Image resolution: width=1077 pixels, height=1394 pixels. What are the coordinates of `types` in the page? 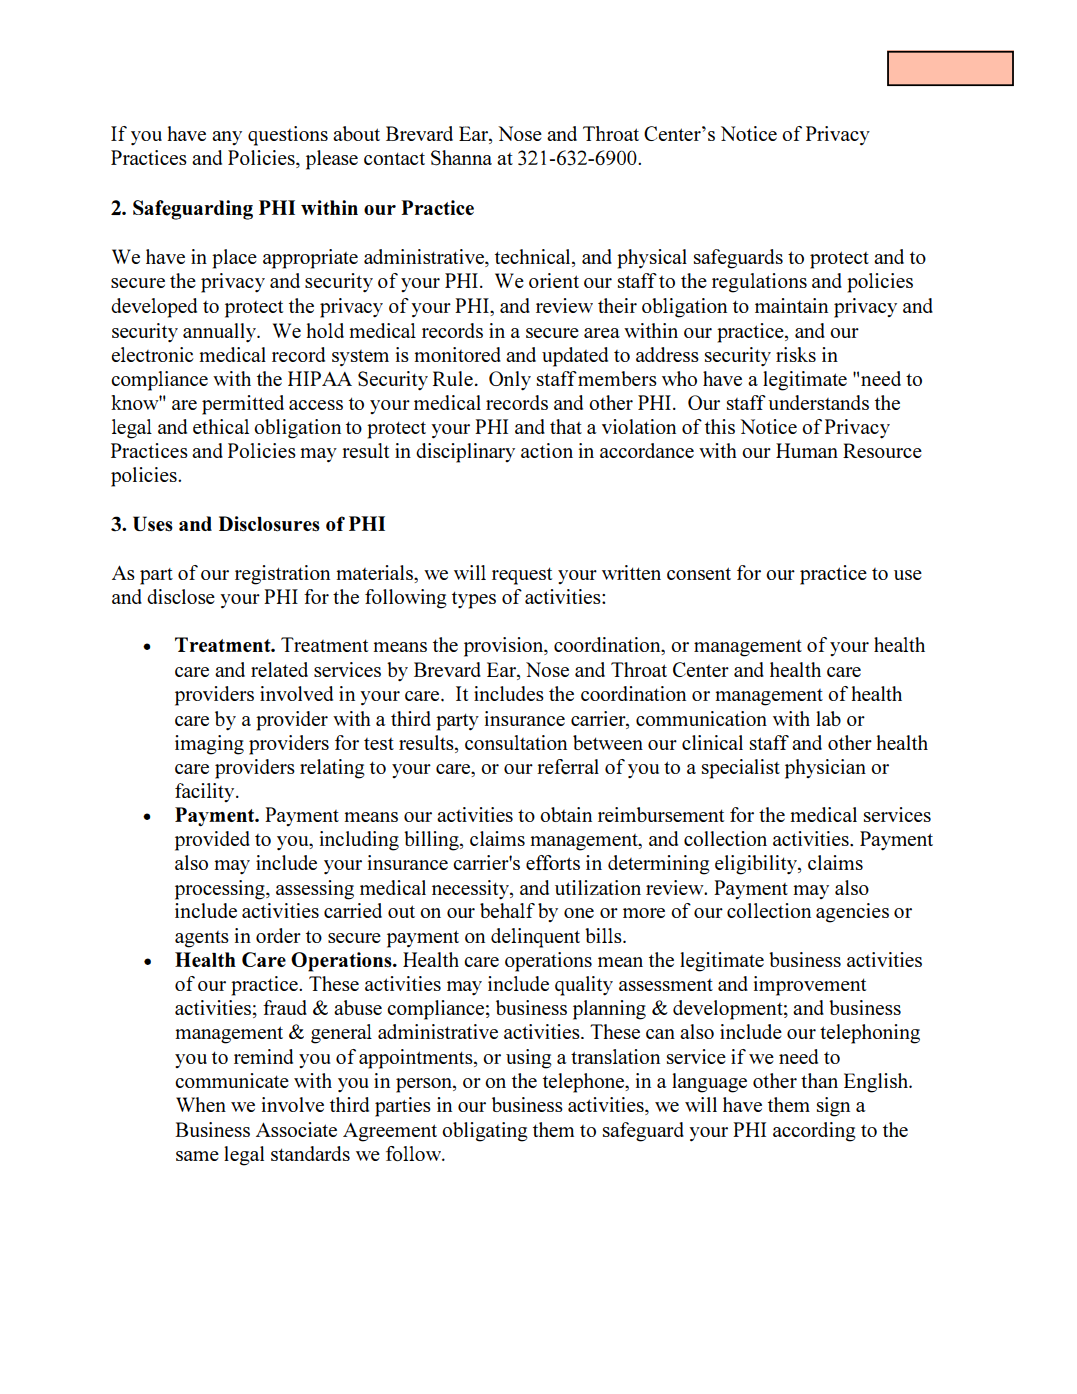 It's located at (474, 600).
